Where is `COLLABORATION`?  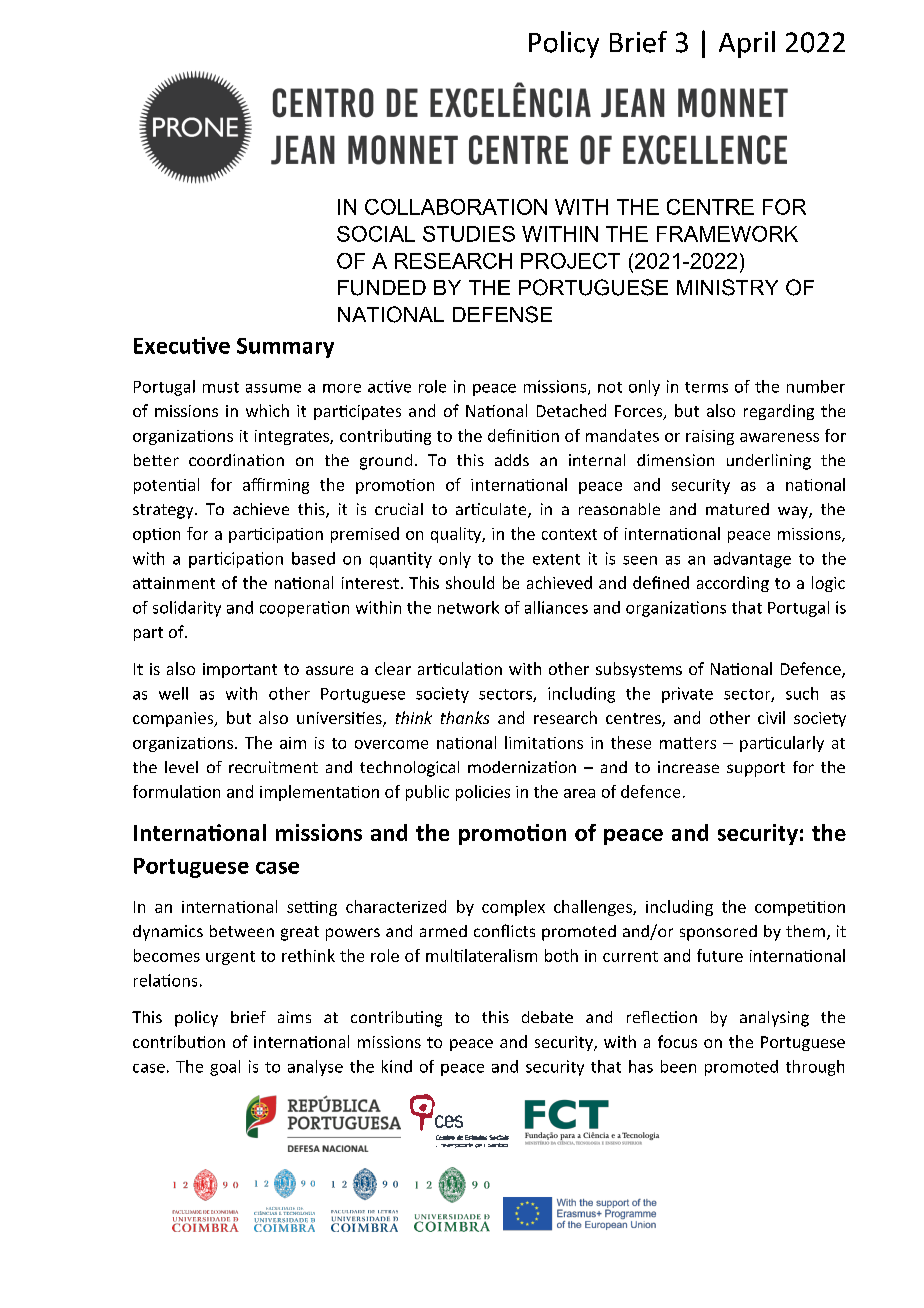
COLLABORATION is located at coordinates (456, 207).
